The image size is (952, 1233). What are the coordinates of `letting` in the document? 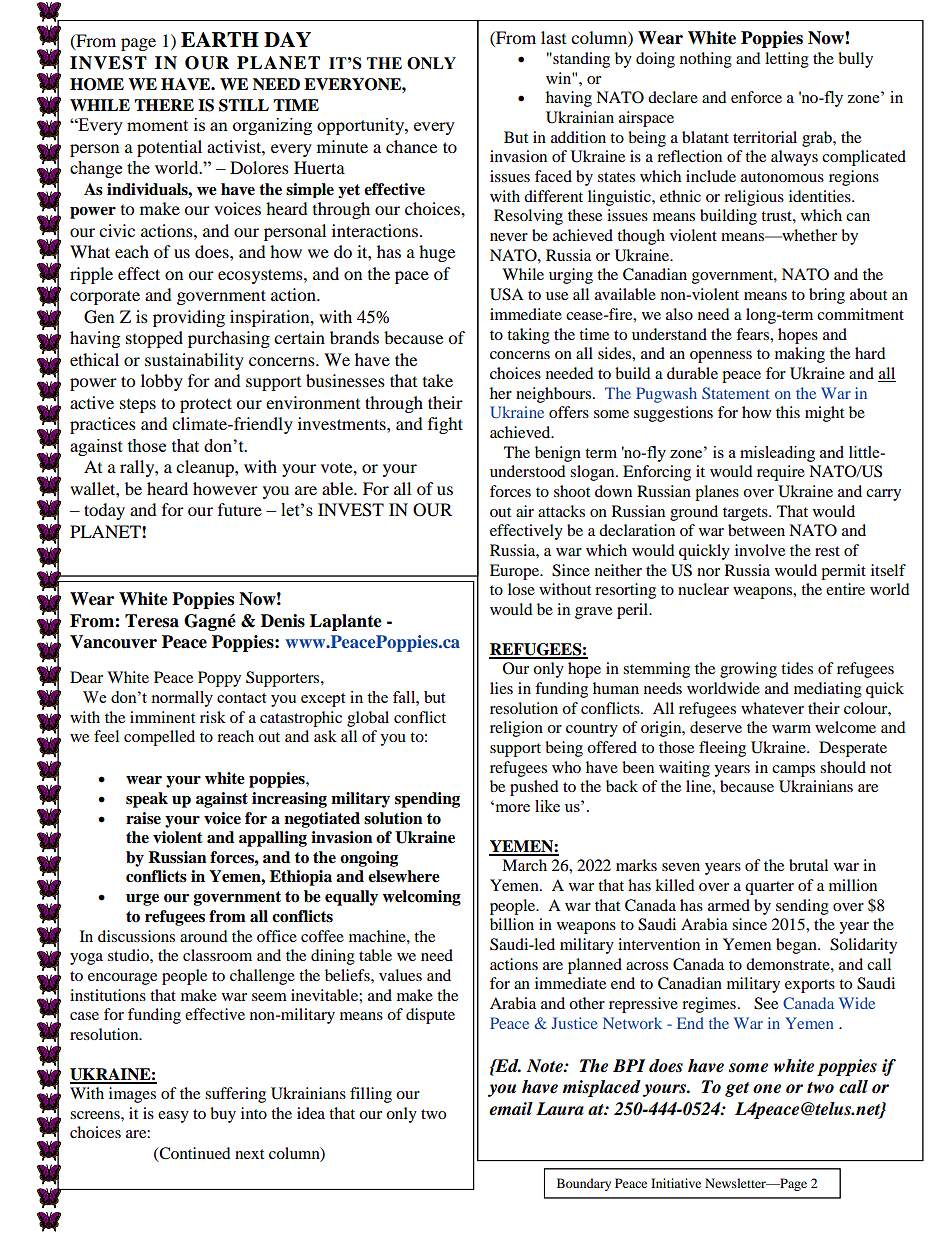 It's located at (787, 60).
